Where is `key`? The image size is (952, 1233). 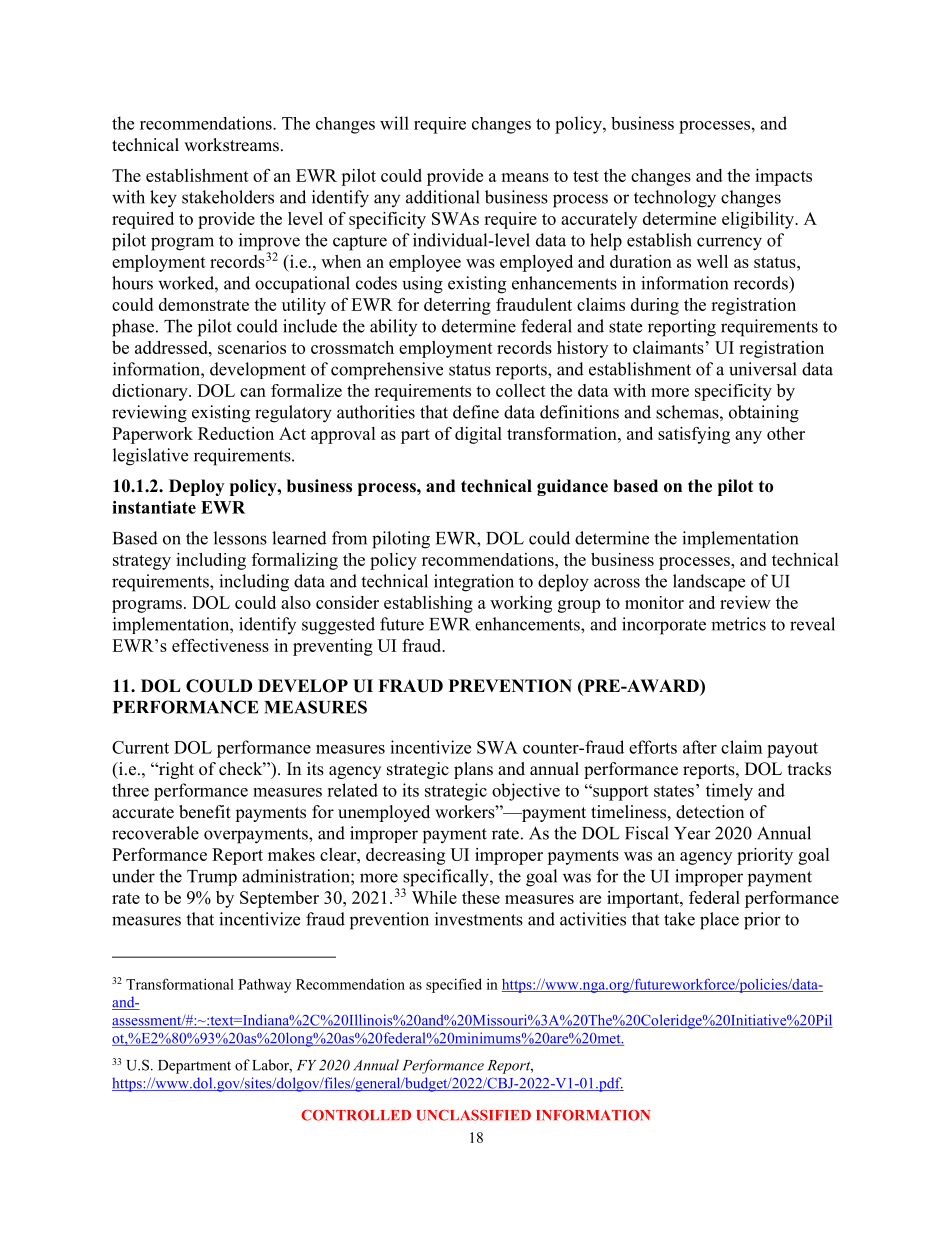 key is located at coordinates (163, 199).
